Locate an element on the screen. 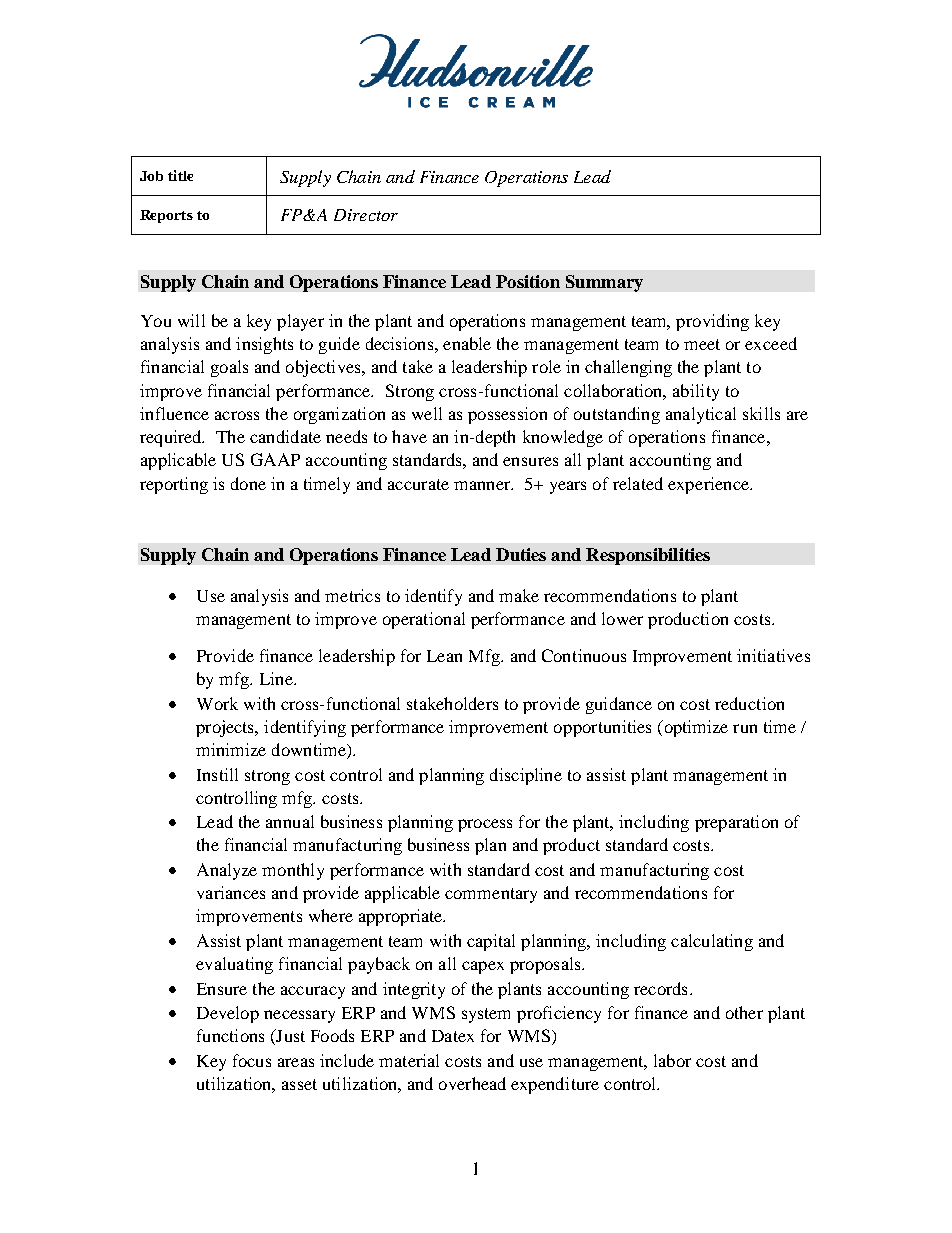  done is located at coordinates (248, 483).
